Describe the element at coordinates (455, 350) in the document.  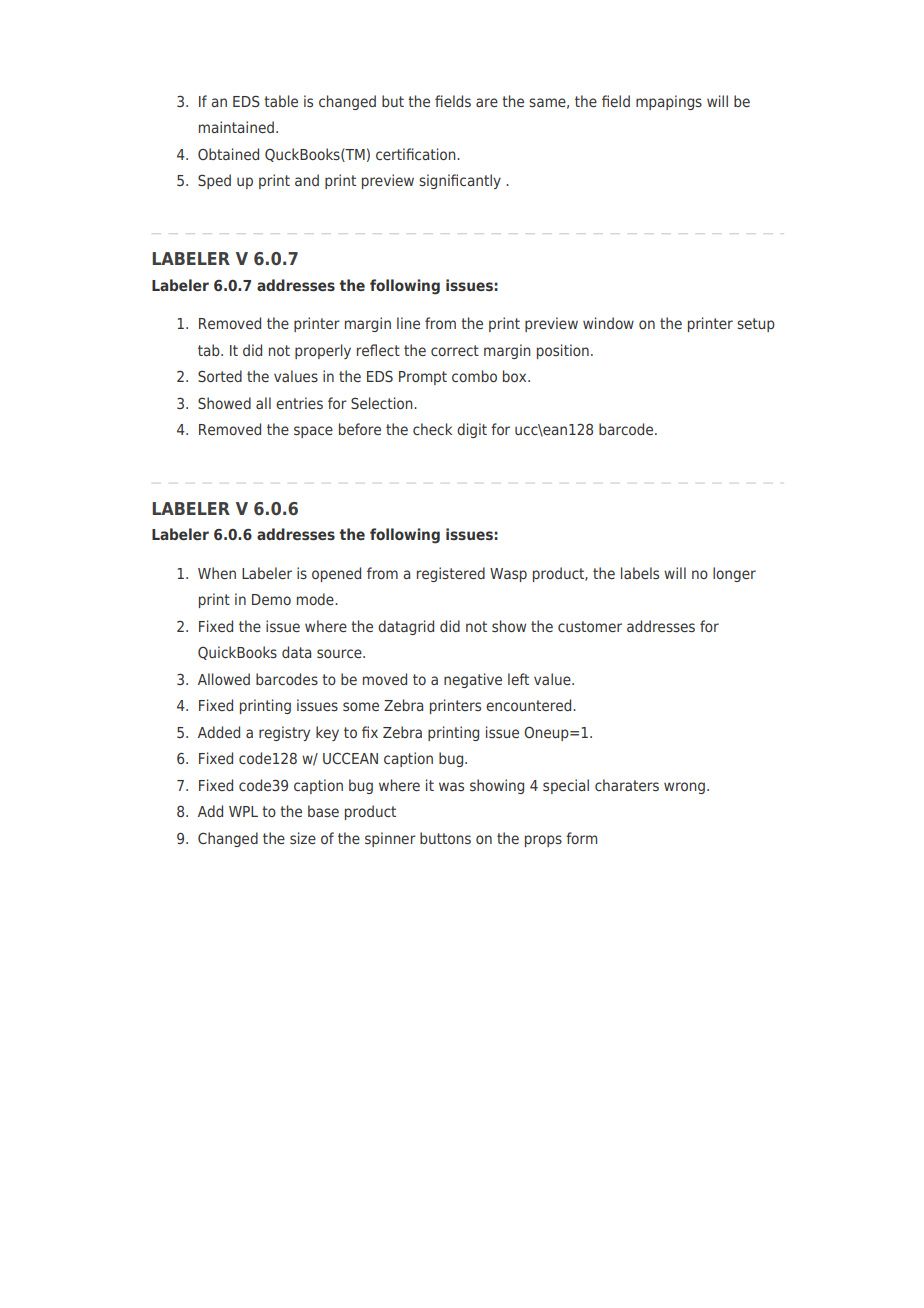
I see `correct` at that location.
